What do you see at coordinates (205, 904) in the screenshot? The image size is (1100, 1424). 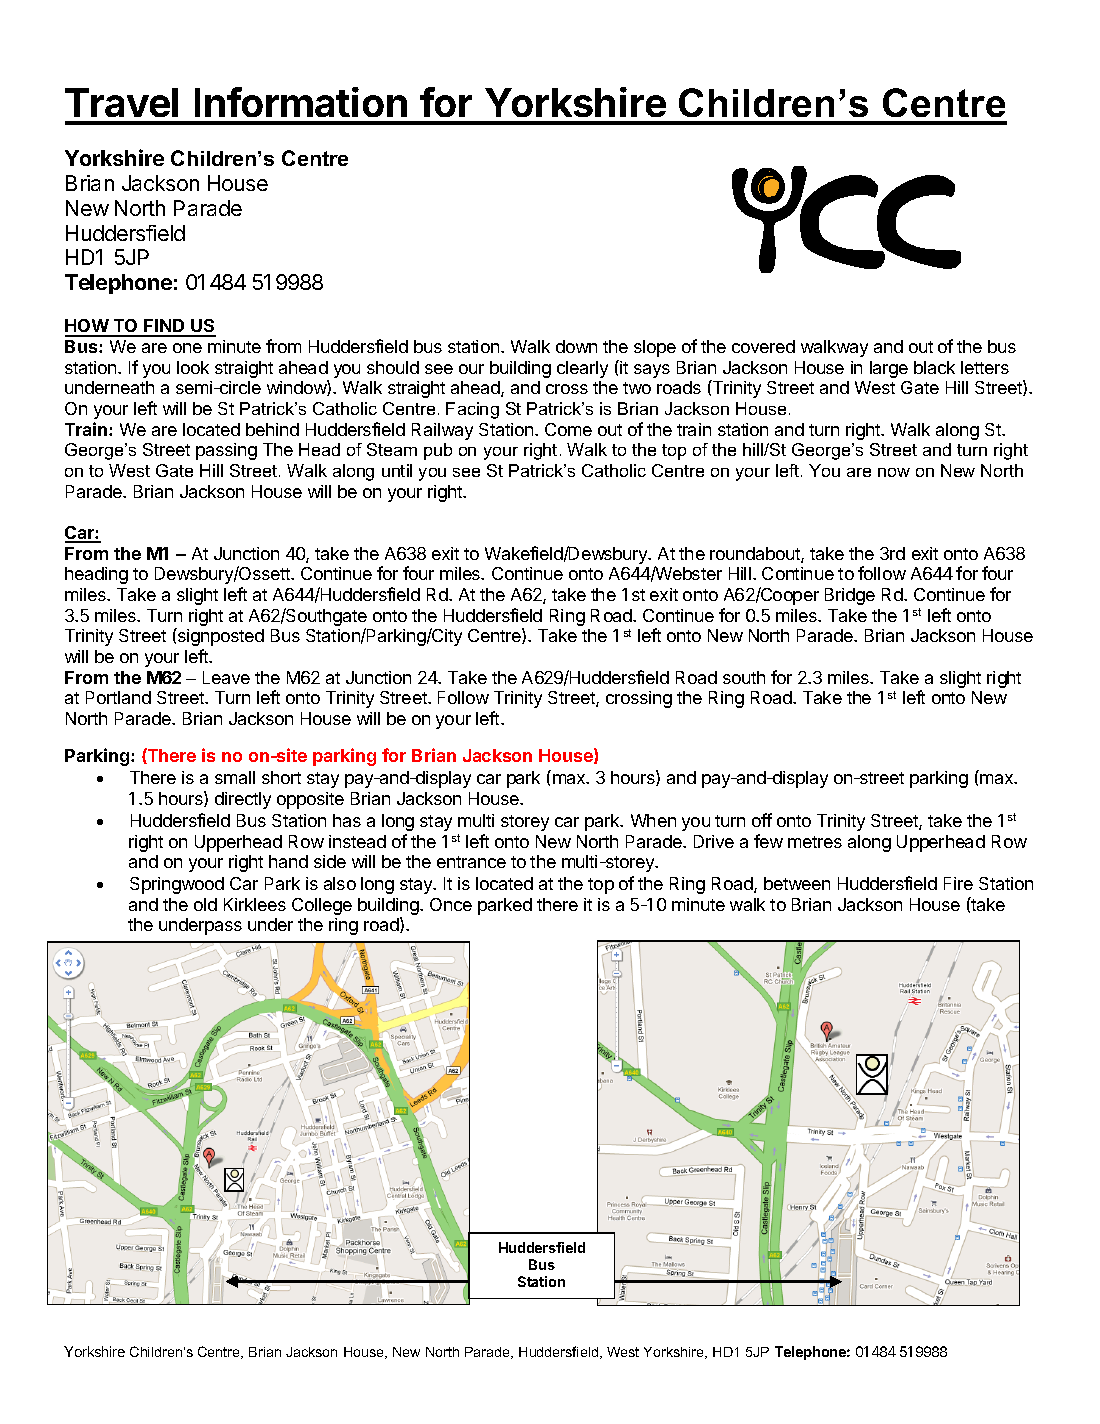 I see `old` at bounding box center [205, 904].
